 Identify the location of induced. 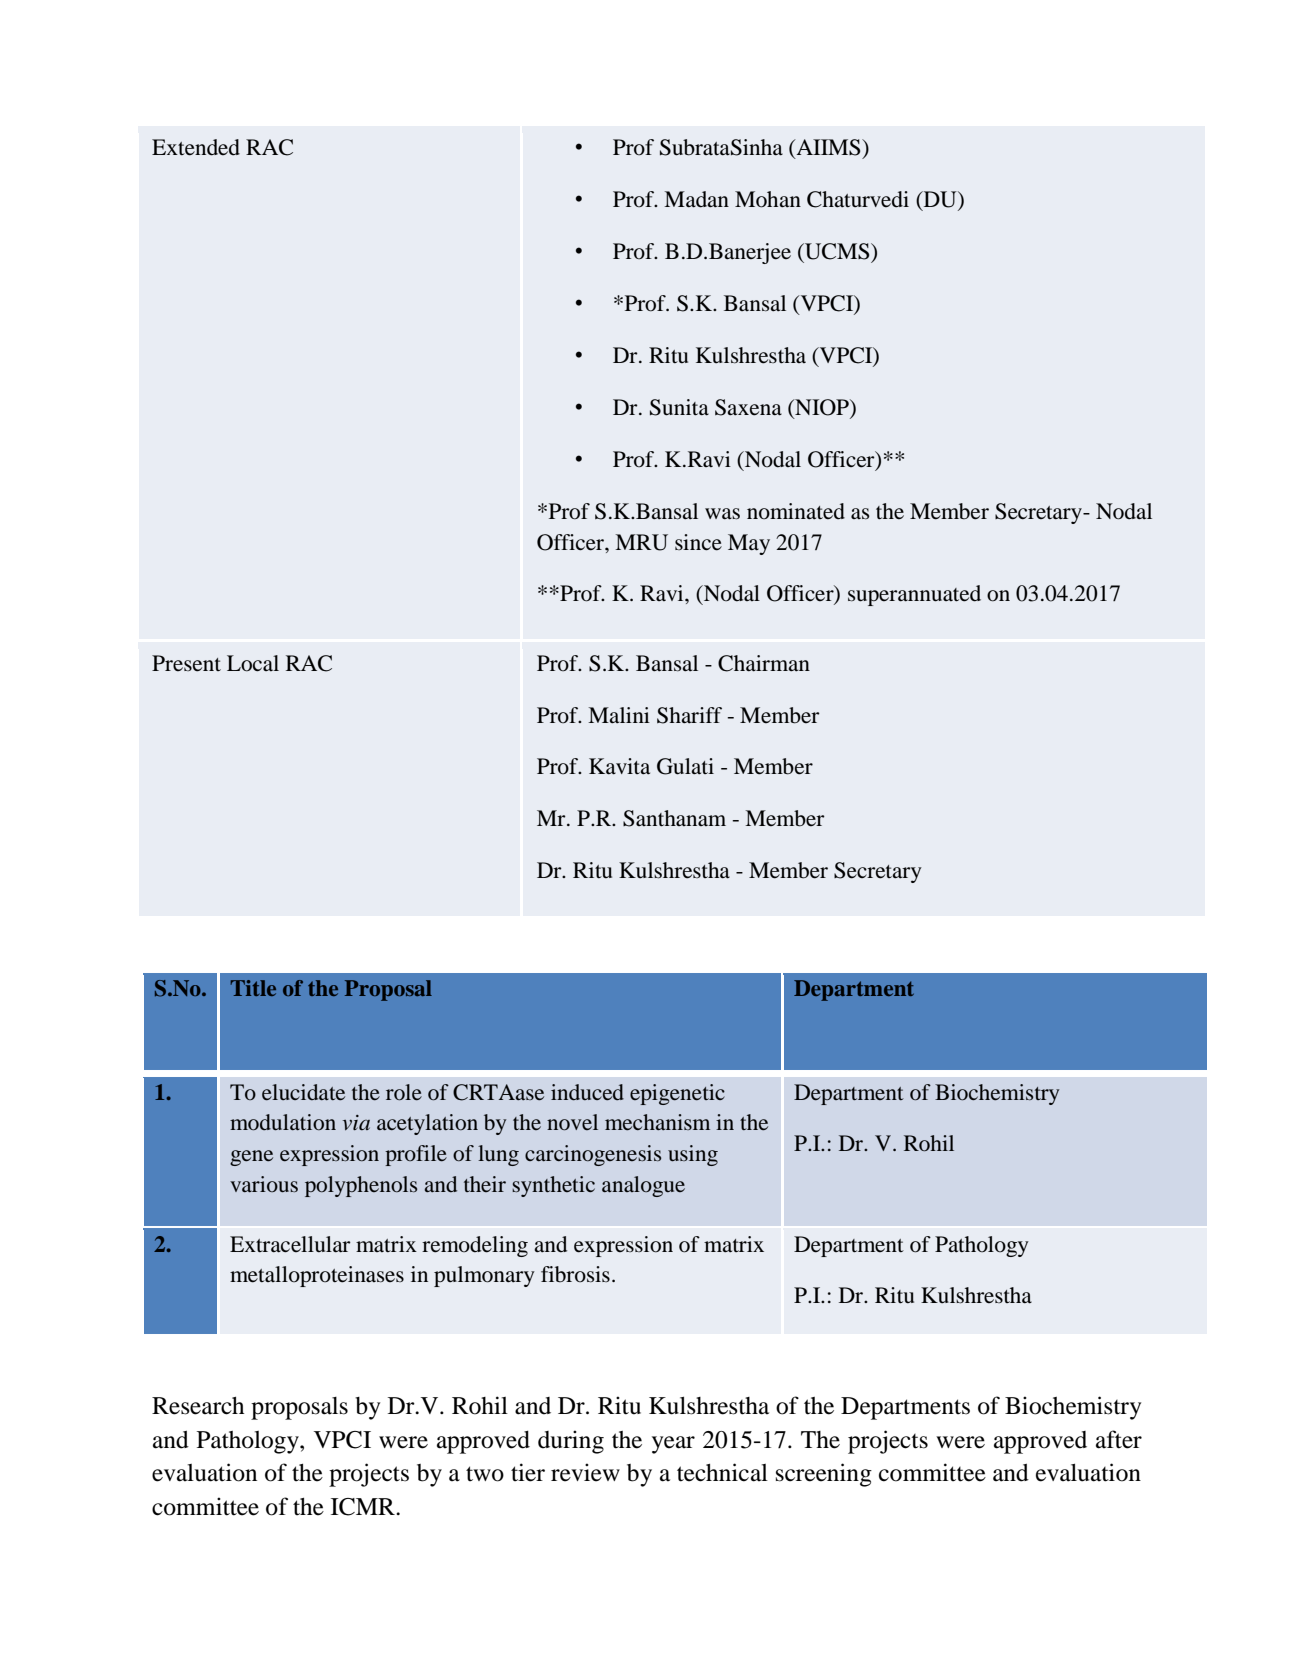
(587, 1092).
